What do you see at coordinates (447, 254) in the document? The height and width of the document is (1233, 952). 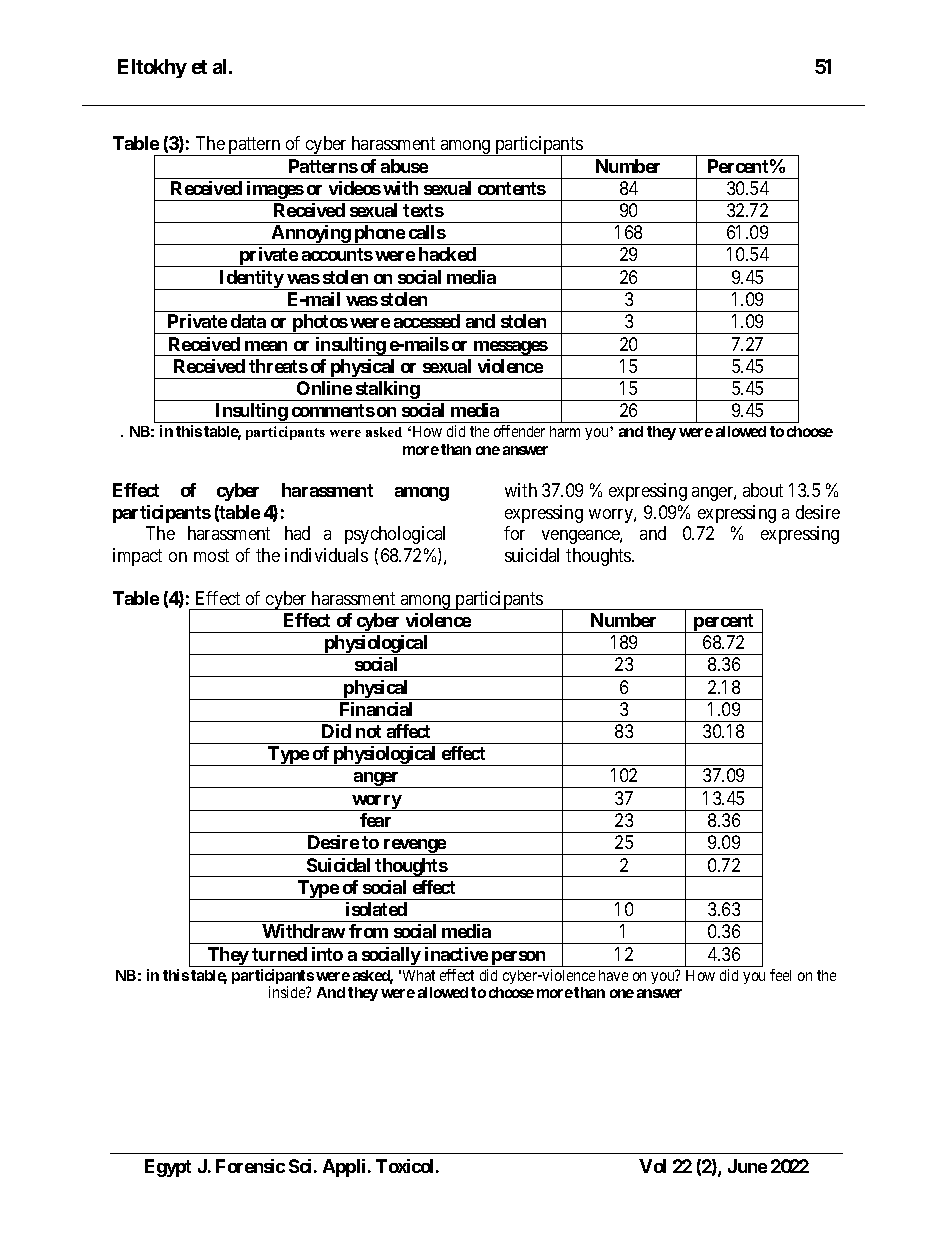 I see `hacked` at bounding box center [447, 254].
